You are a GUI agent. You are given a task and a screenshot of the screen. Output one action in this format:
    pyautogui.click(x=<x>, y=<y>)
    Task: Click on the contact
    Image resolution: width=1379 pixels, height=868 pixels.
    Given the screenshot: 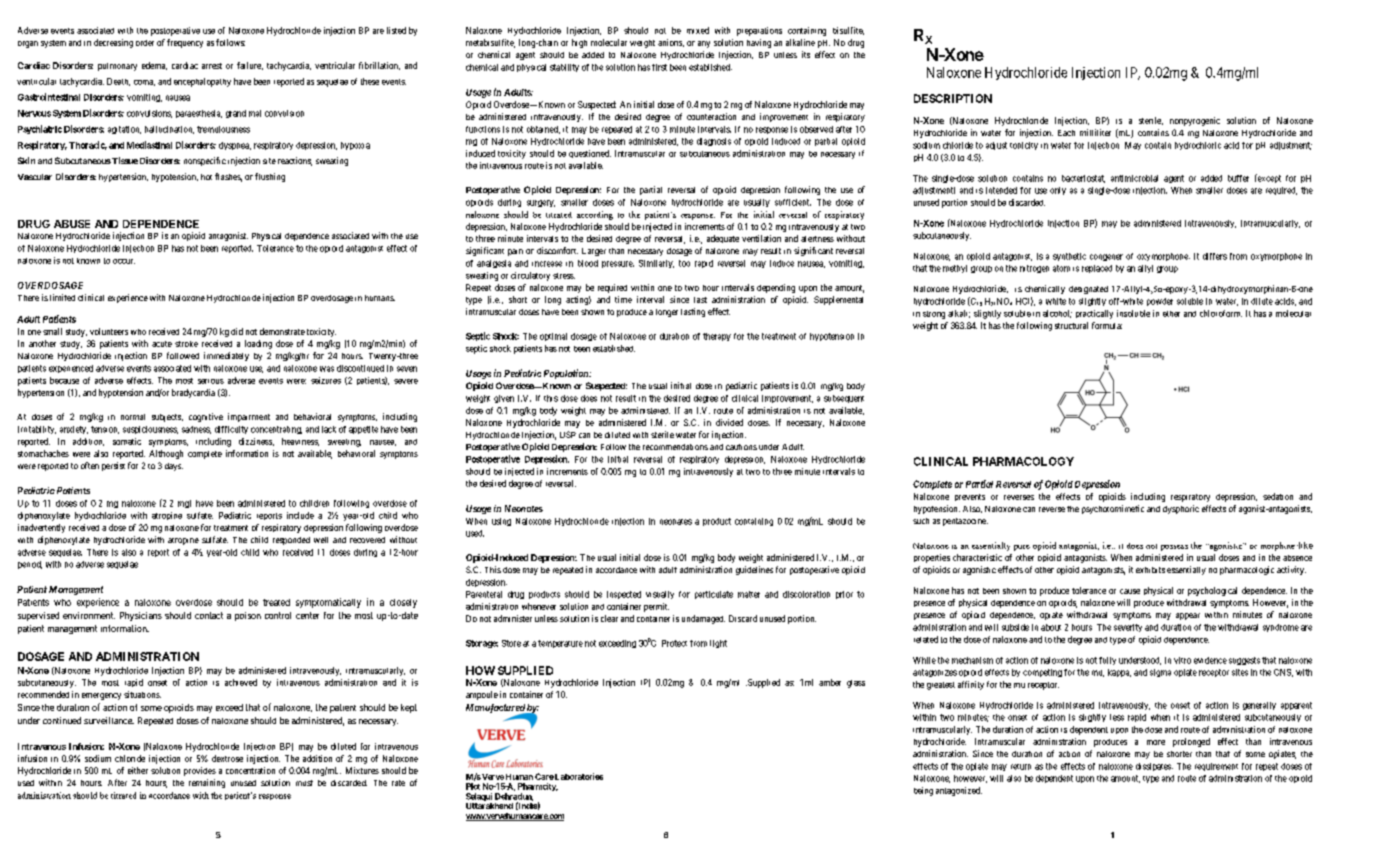 What is the action you would take?
    pyautogui.click(x=209, y=615)
